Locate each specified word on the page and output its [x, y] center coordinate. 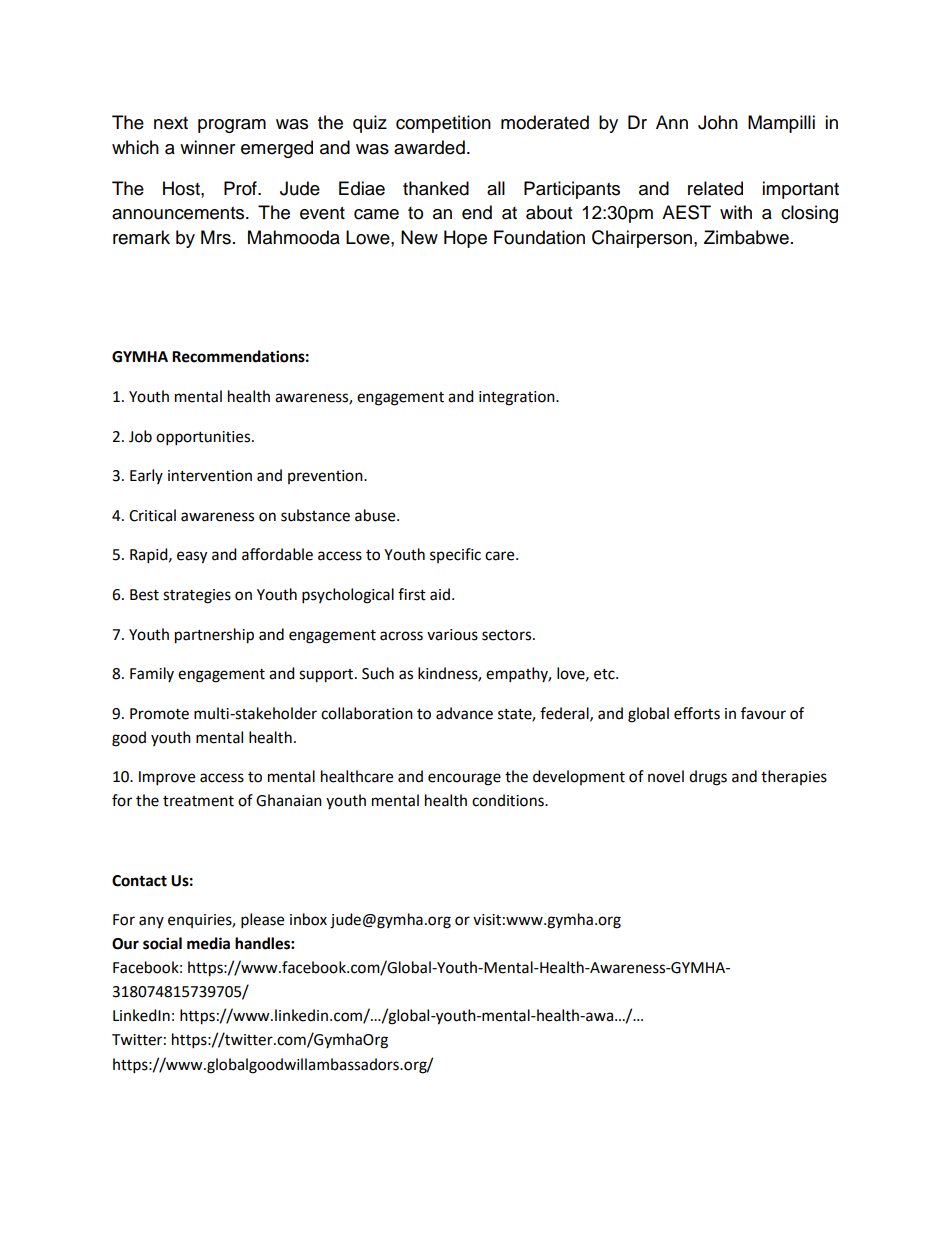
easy [192, 557]
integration [518, 398]
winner [207, 147]
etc [605, 674]
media [208, 943]
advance [464, 713]
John [718, 122]
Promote [159, 714]
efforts [697, 713]
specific [455, 555]
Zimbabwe [746, 237]
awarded [429, 147]
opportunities [204, 438]
